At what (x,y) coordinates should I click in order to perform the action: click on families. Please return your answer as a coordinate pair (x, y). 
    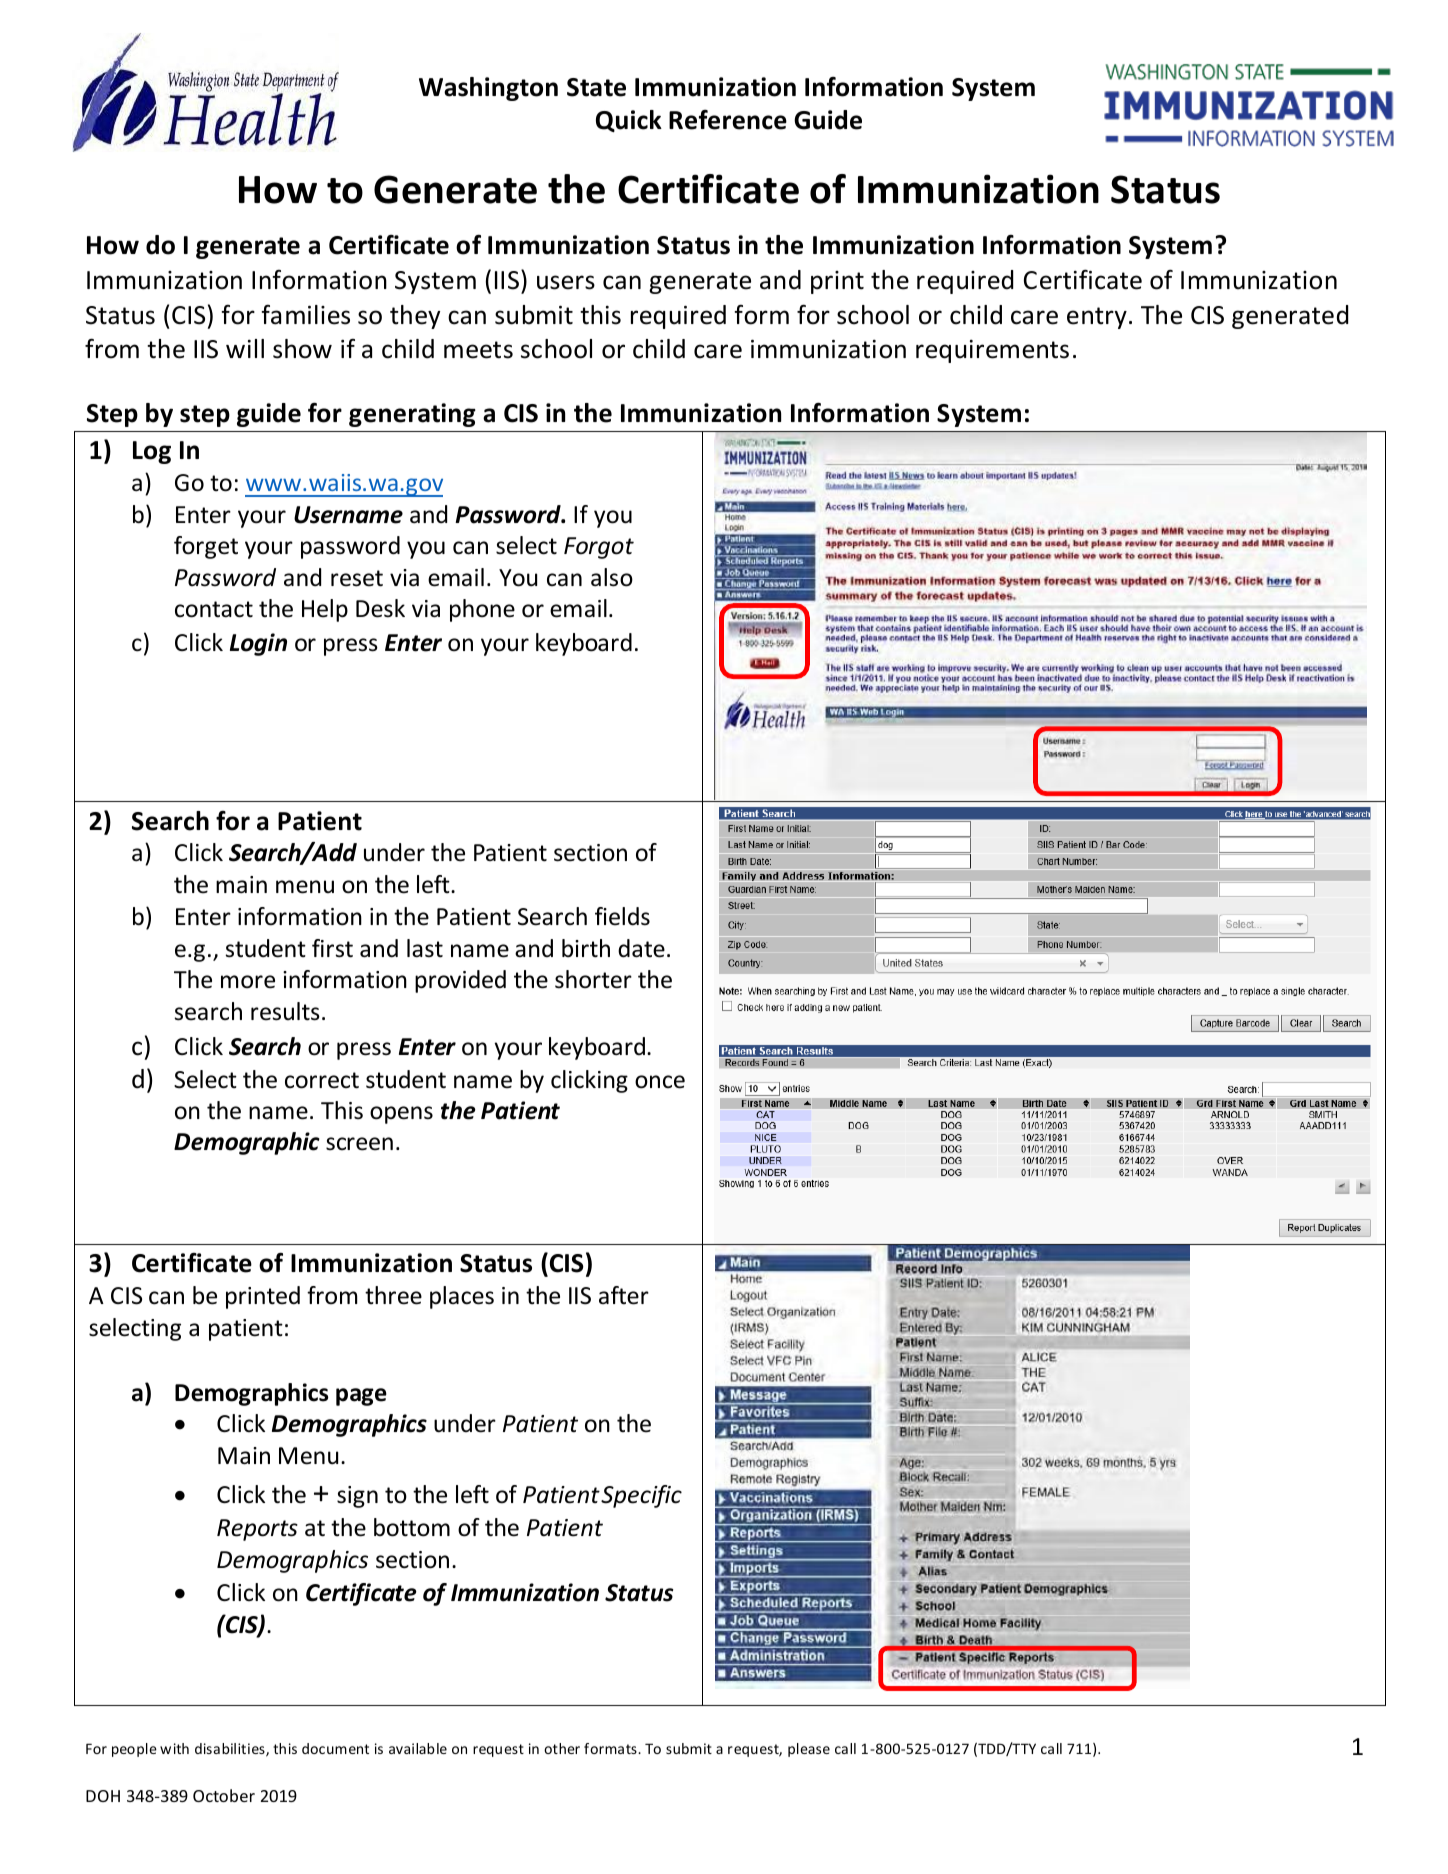
    Looking at the image, I should click on (306, 315).
